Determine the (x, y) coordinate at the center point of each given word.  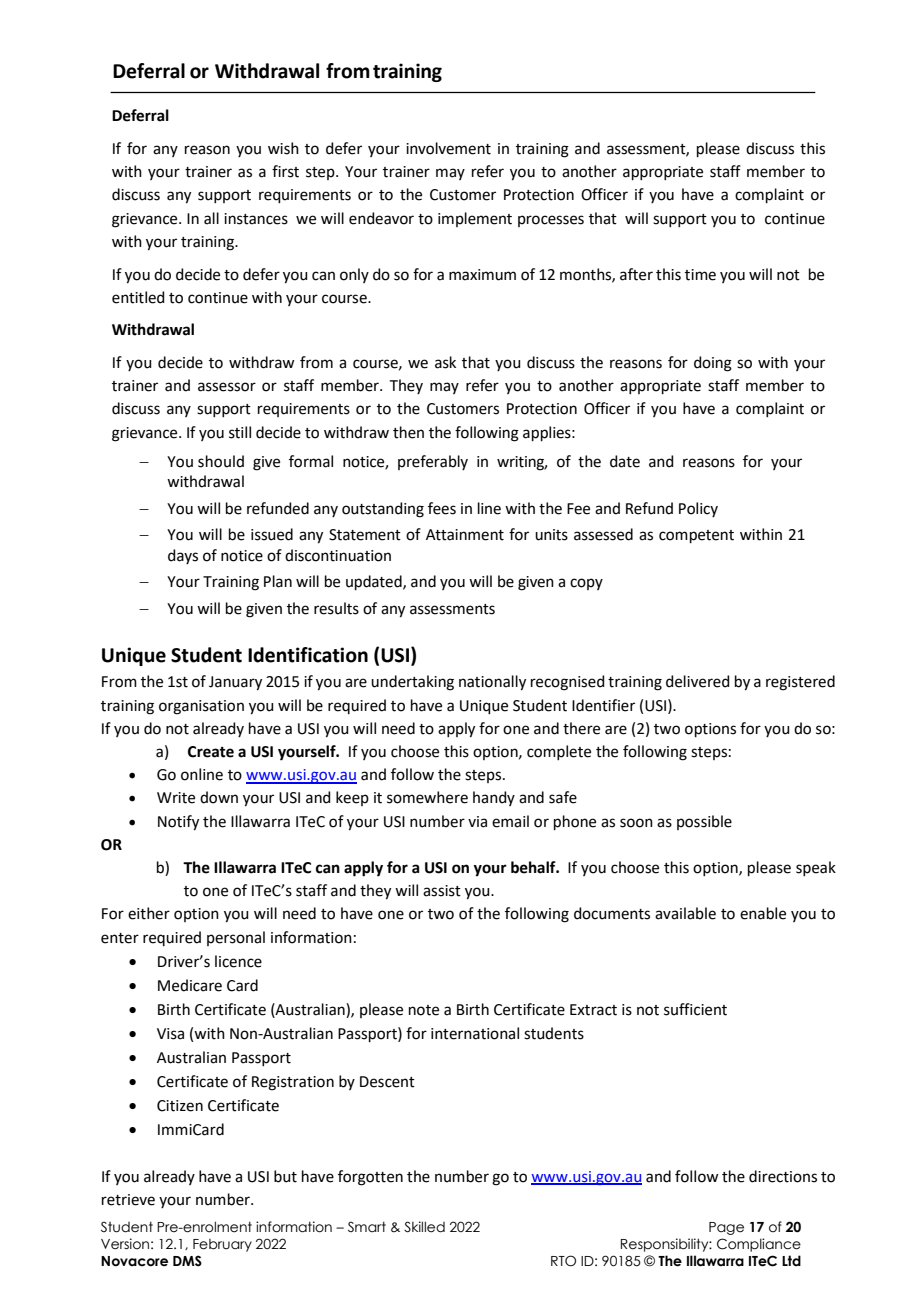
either (149, 913)
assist (442, 891)
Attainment (465, 535)
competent (696, 536)
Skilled (424, 1227)
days (183, 556)
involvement (448, 148)
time (700, 275)
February (222, 1245)
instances (256, 219)
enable (763, 913)
